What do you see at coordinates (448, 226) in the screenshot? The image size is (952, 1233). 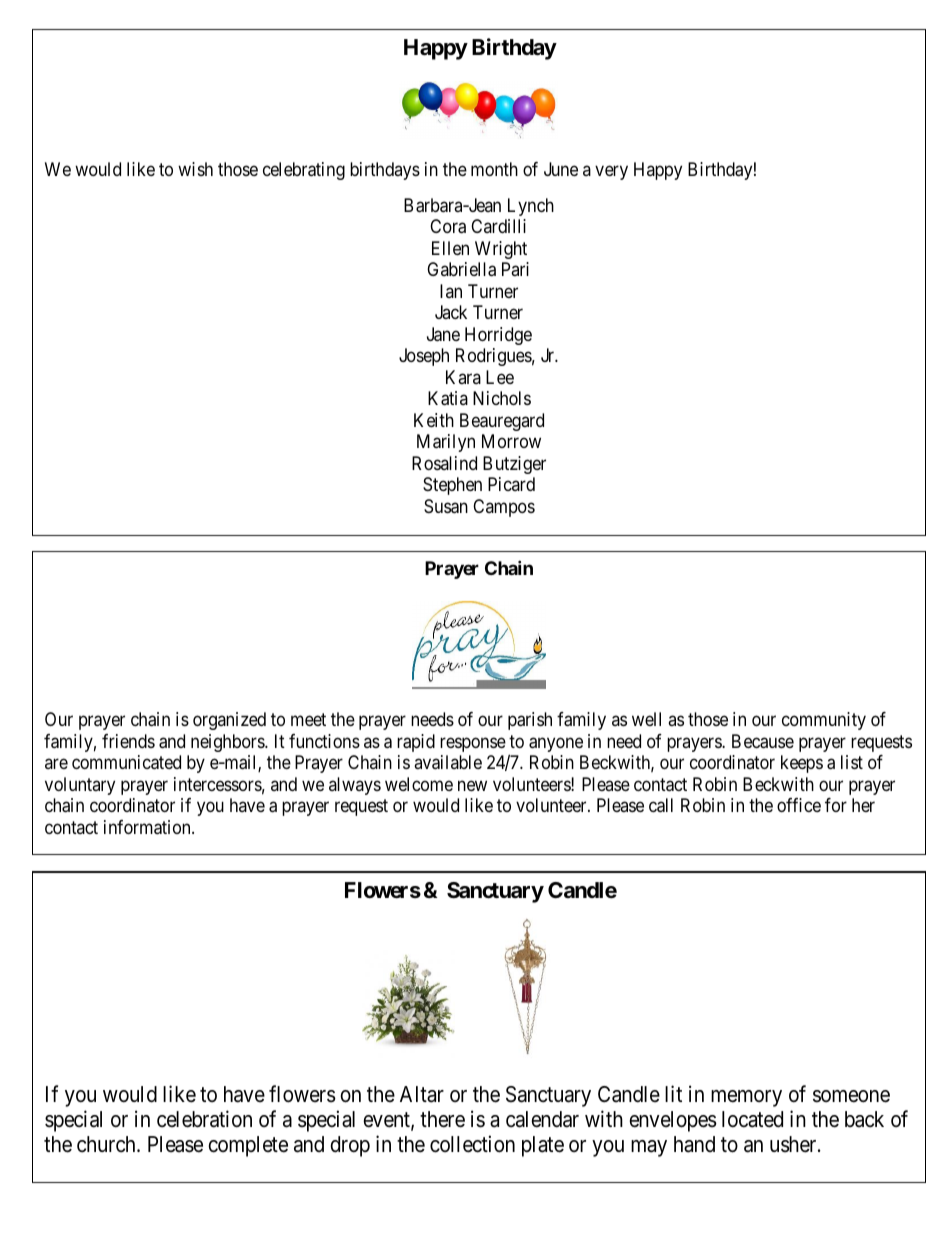 I see `Cora` at bounding box center [448, 226].
